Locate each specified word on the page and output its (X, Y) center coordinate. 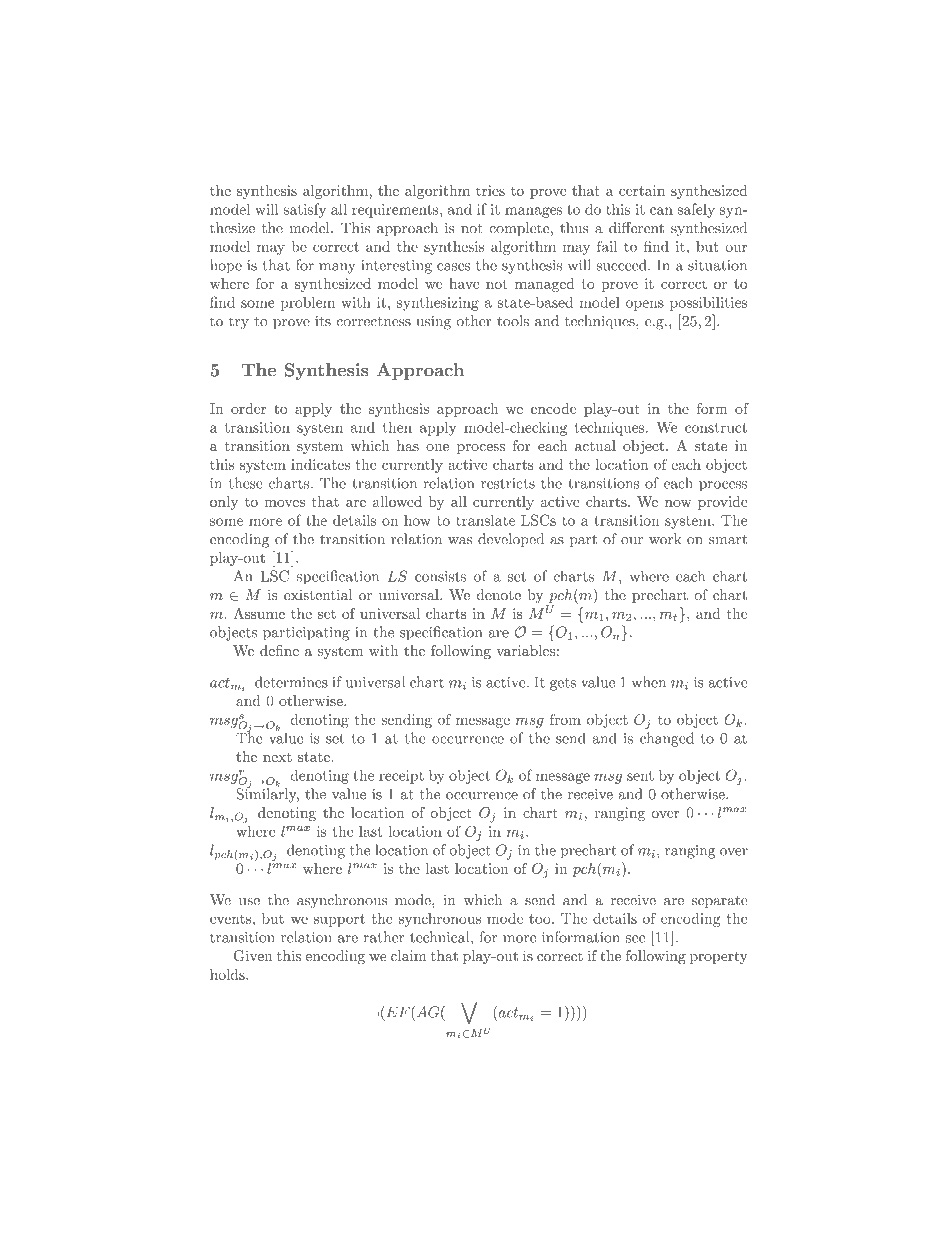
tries (490, 190)
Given (253, 956)
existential (318, 595)
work (665, 539)
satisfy (304, 210)
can (661, 211)
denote (499, 595)
